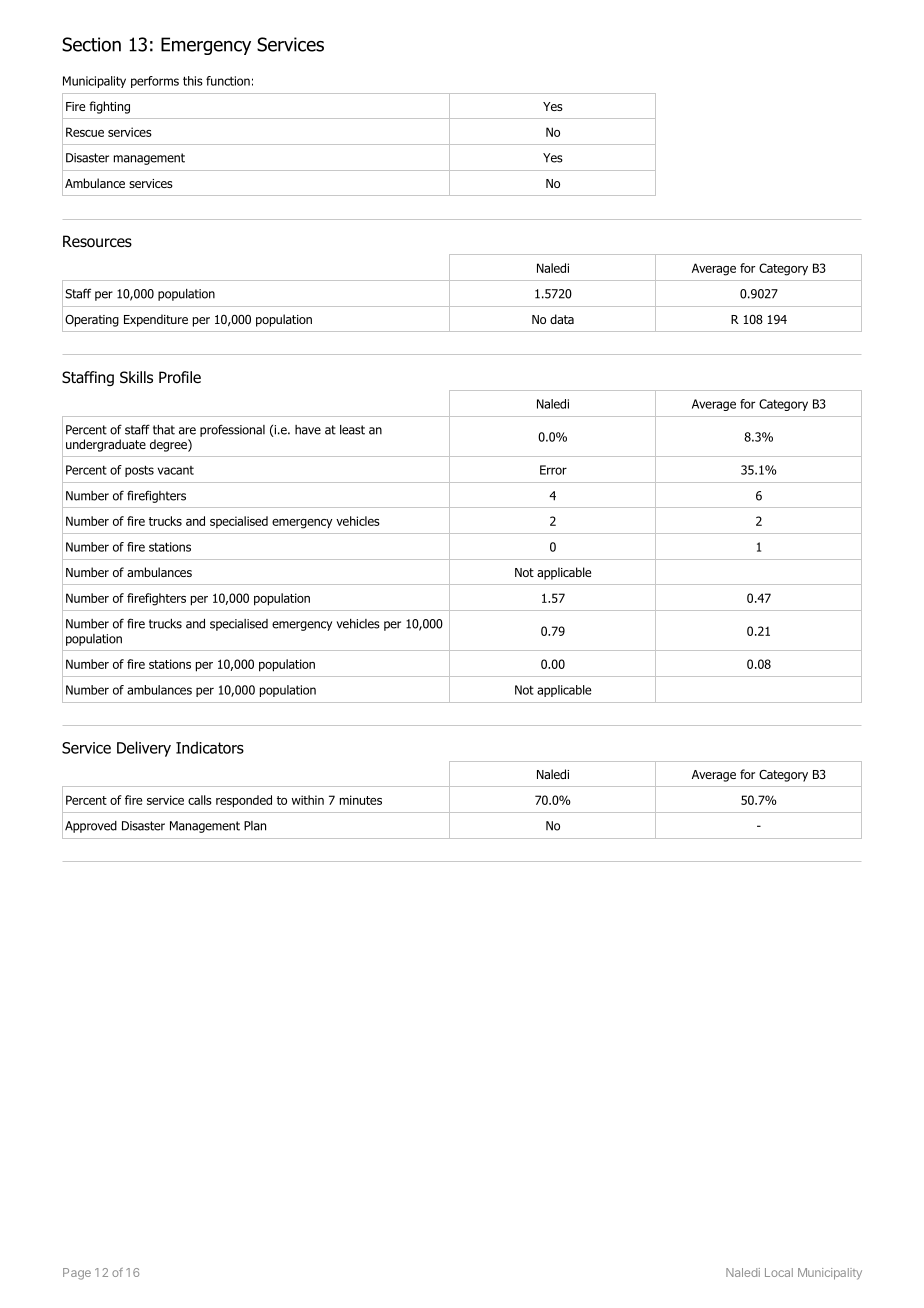  What do you see at coordinates (228, 81) in the screenshot?
I see `function` at bounding box center [228, 81].
